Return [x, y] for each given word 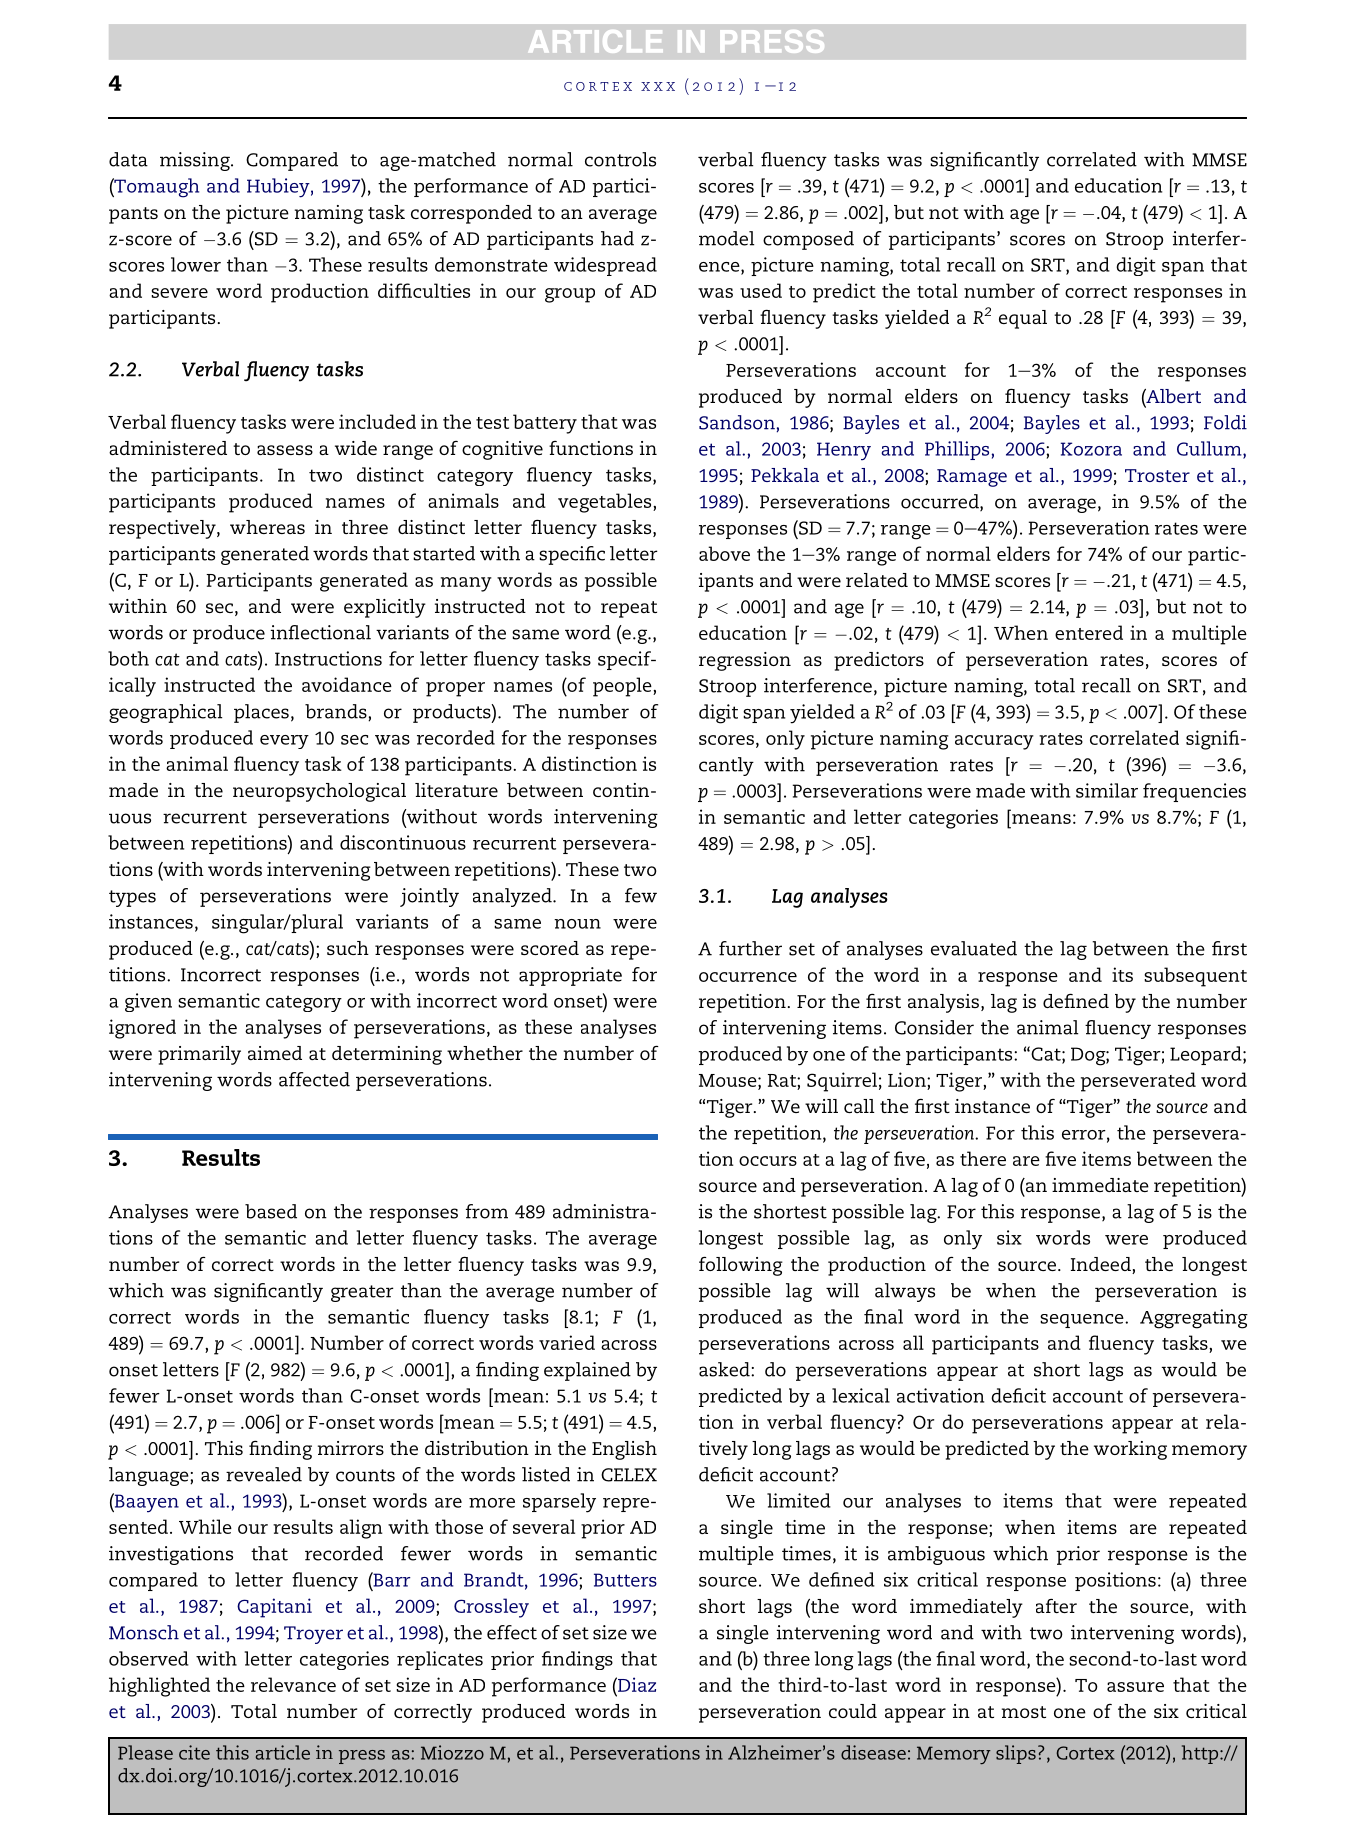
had [617, 238]
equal [1023, 319]
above [724, 553]
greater [362, 1293]
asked [725, 1369]
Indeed [1102, 1265]
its [1122, 974]
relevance [293, 1684]
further [750, 948]
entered [1089, 632]
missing [196, 161]
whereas [267, 527]
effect [512, 1632]
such [348, 948]
